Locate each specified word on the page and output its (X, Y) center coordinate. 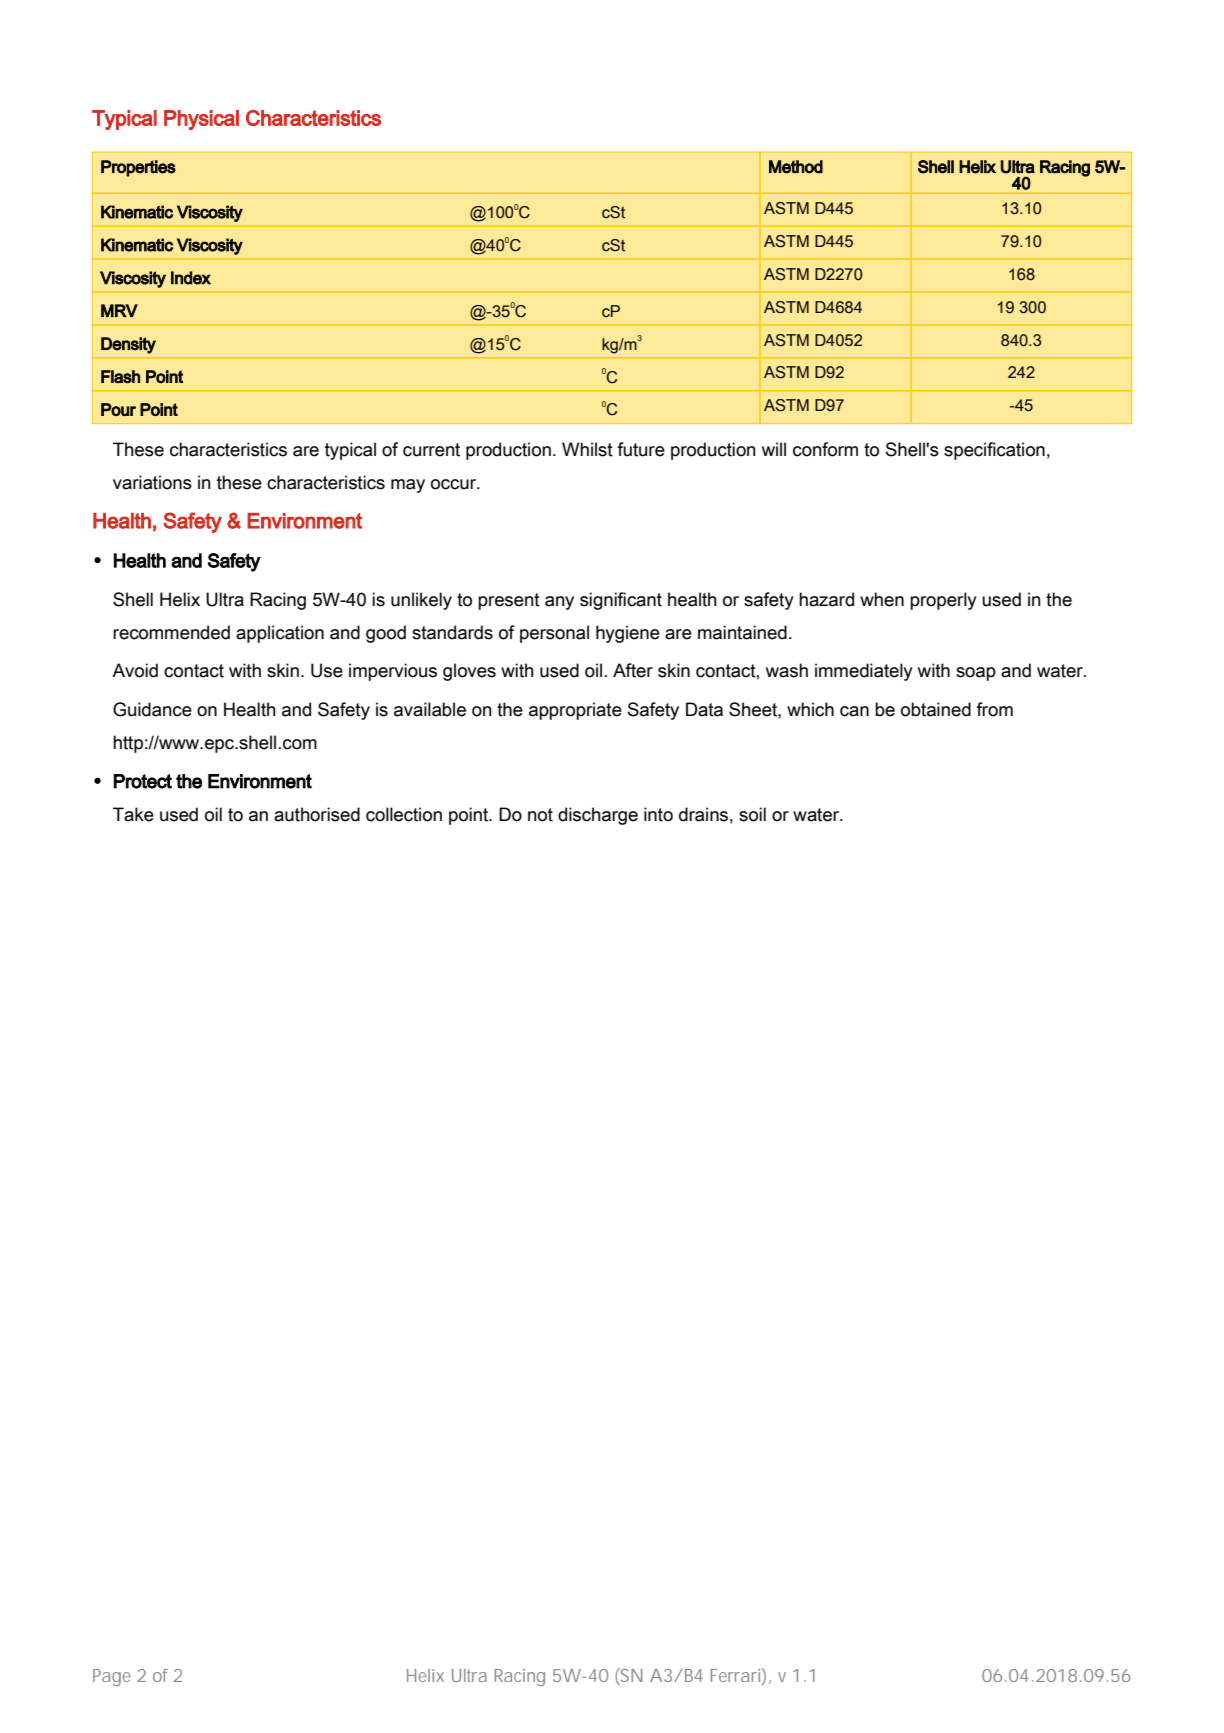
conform (825, 449)
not (540, 815)
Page (111, 1677)
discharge (598, 816)
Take (133, 814)
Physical (201, 120)
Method (796, 167)
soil (752, 814)
